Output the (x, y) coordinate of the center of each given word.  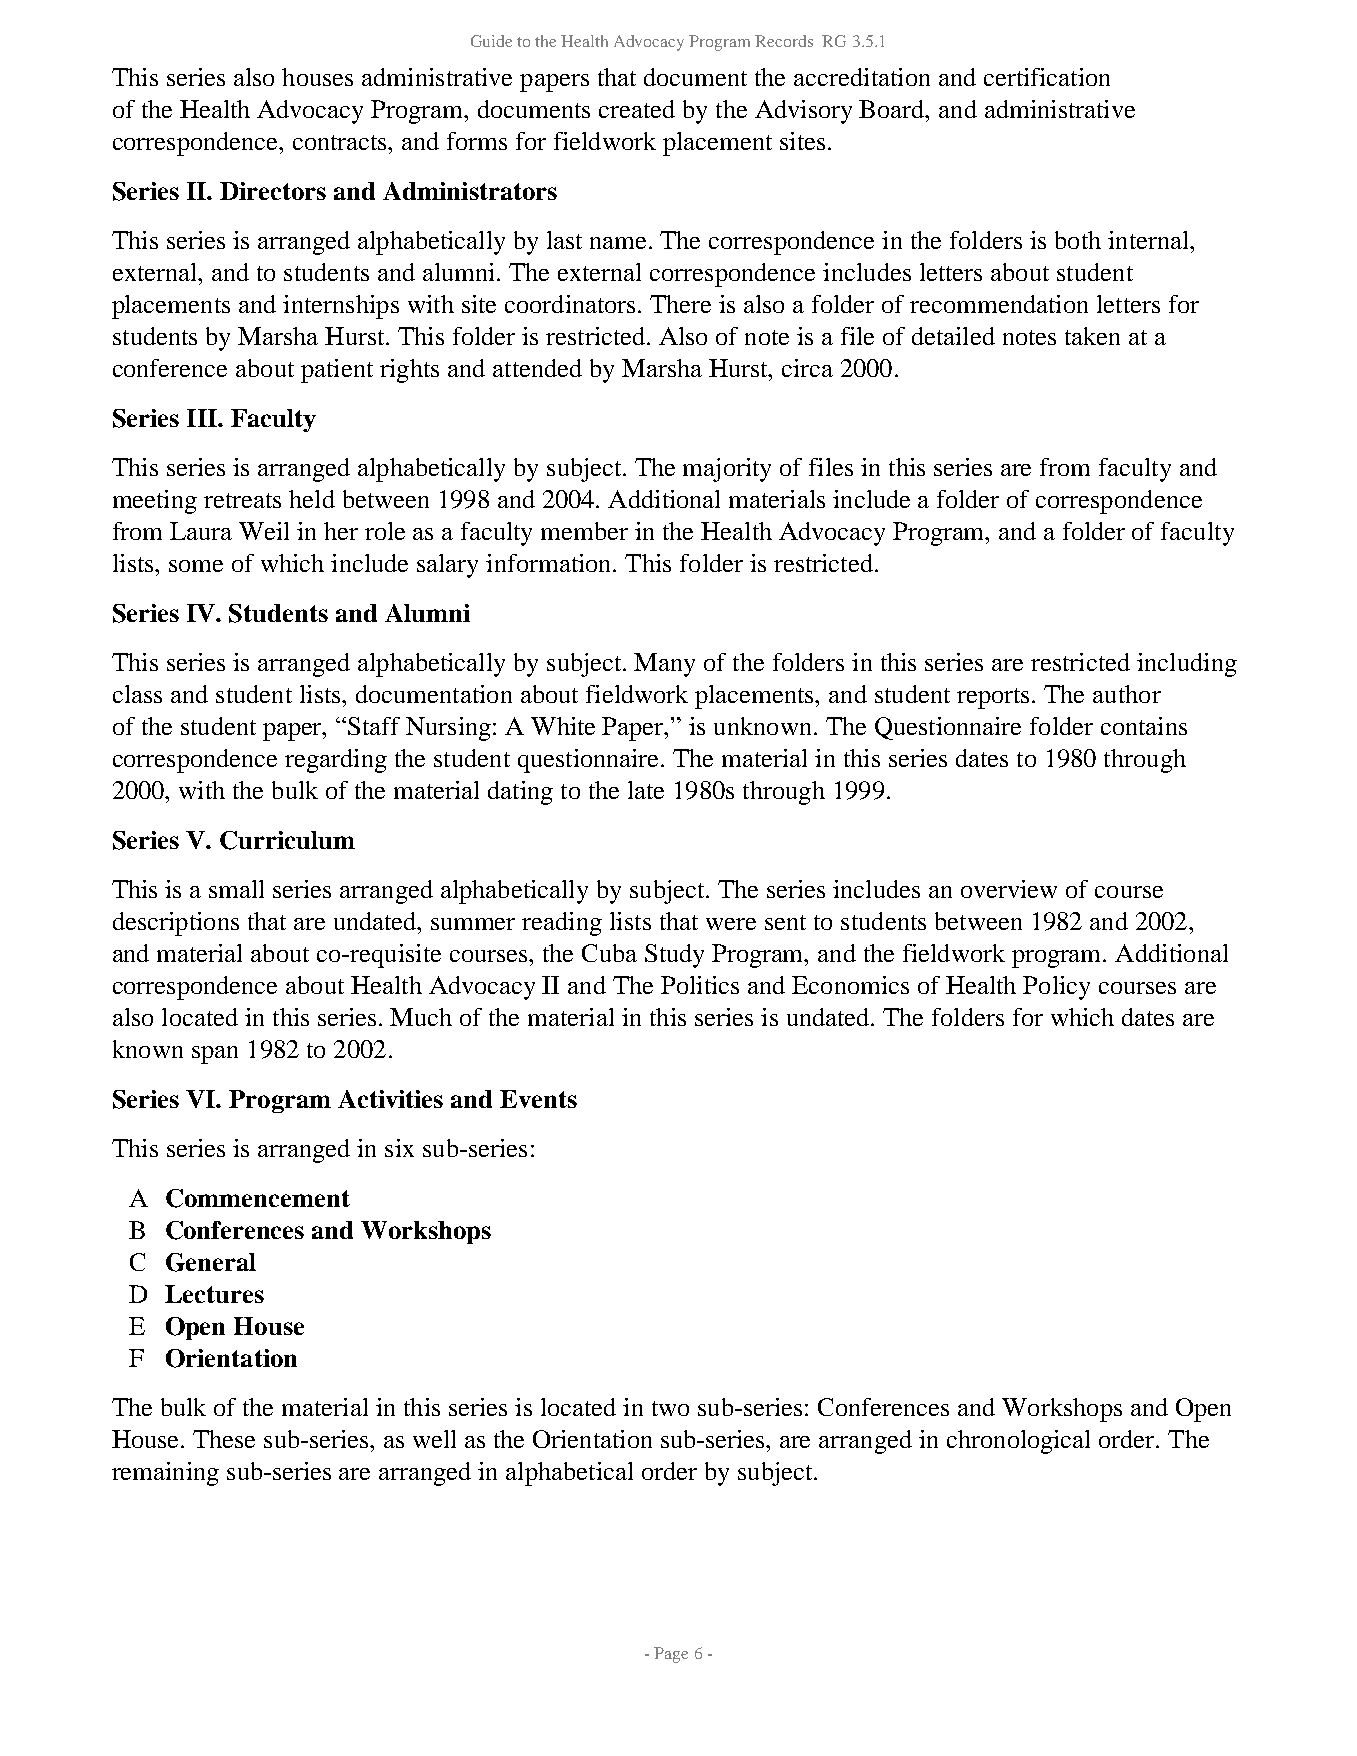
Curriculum (287, 840)
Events (538, 1099)
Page (671, 1655)
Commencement (258, 1198)
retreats (242, 500)
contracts (341, 142)
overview (1009, 889)
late (646, 790)
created (637, 109)
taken (1092, 336)
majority (727, 470)
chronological (1018, 1442)
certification (1047, 77)
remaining (165, 1474)
